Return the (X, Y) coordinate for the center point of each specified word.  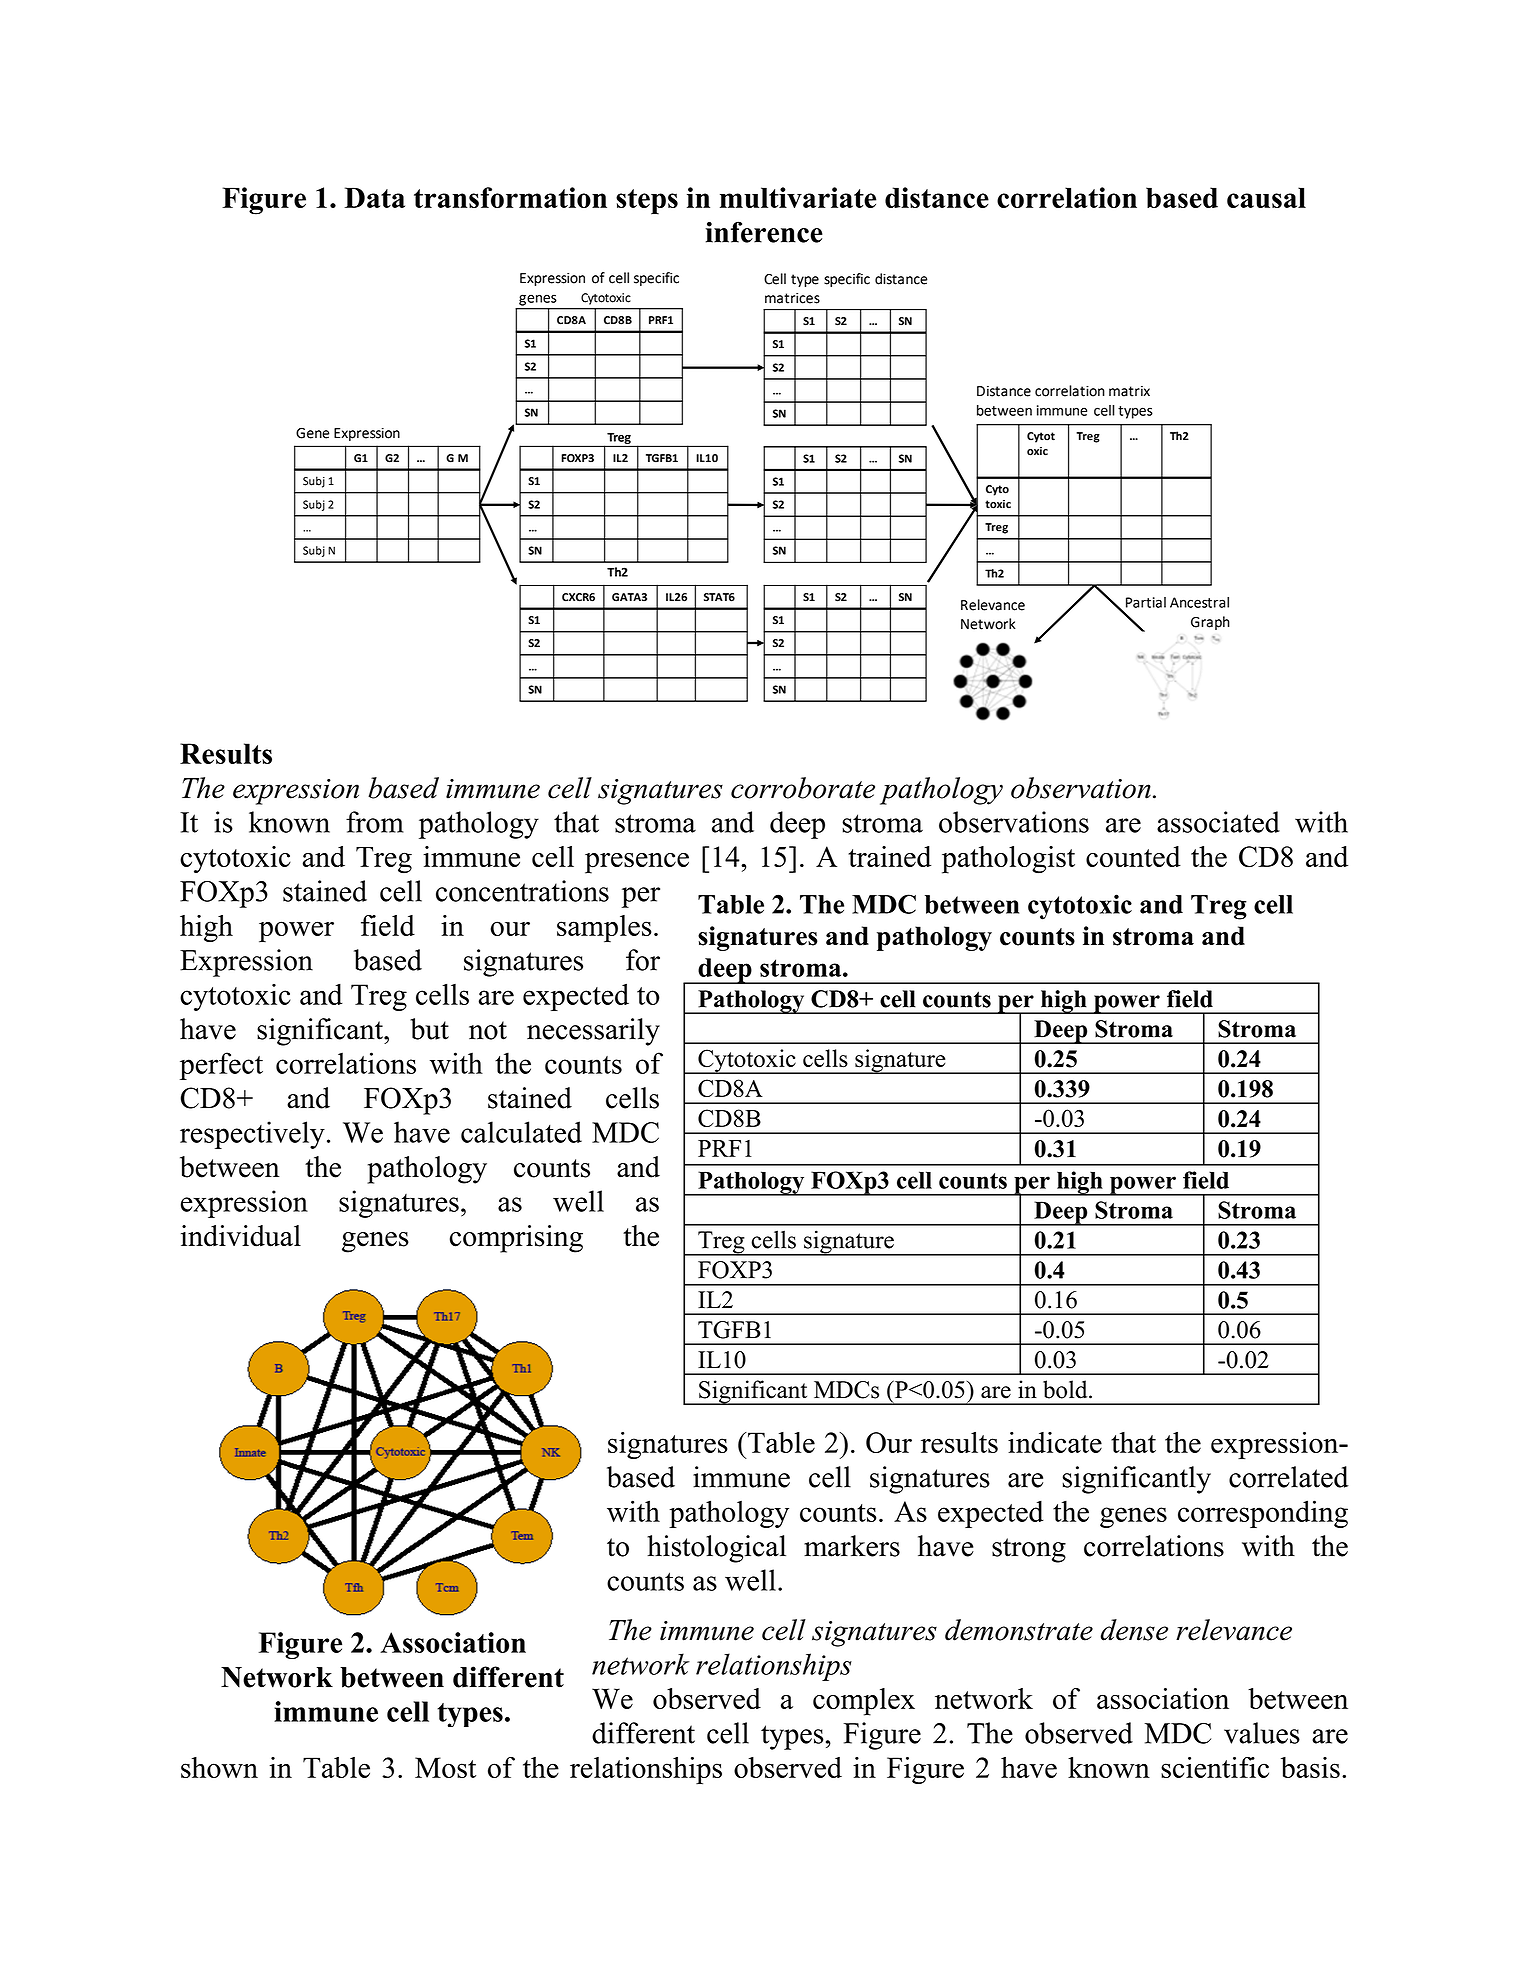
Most (445, 1767)
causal (1266, 197)
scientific (1215, 1767)
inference (764, 232)
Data (374, 197)
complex (864, 1702)
